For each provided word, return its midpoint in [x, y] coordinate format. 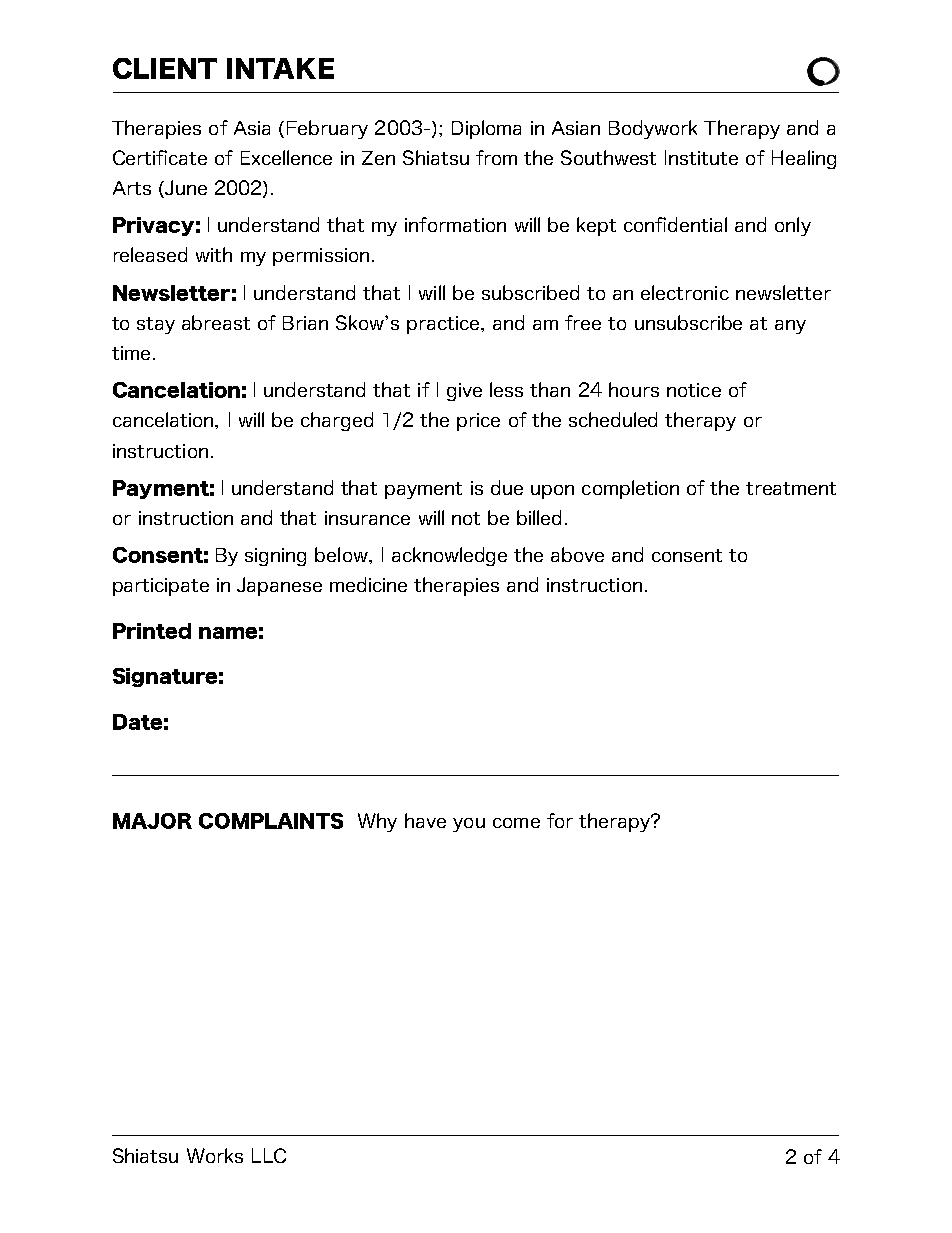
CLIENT [165, 68]
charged [337, 421]
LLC [269, 1155]
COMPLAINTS [271, 821]
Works [215, 1155]
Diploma [486, 129]
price [478, 422]
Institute [701, 157]
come [516, 823]
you [469, 825]
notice [694, 390]
